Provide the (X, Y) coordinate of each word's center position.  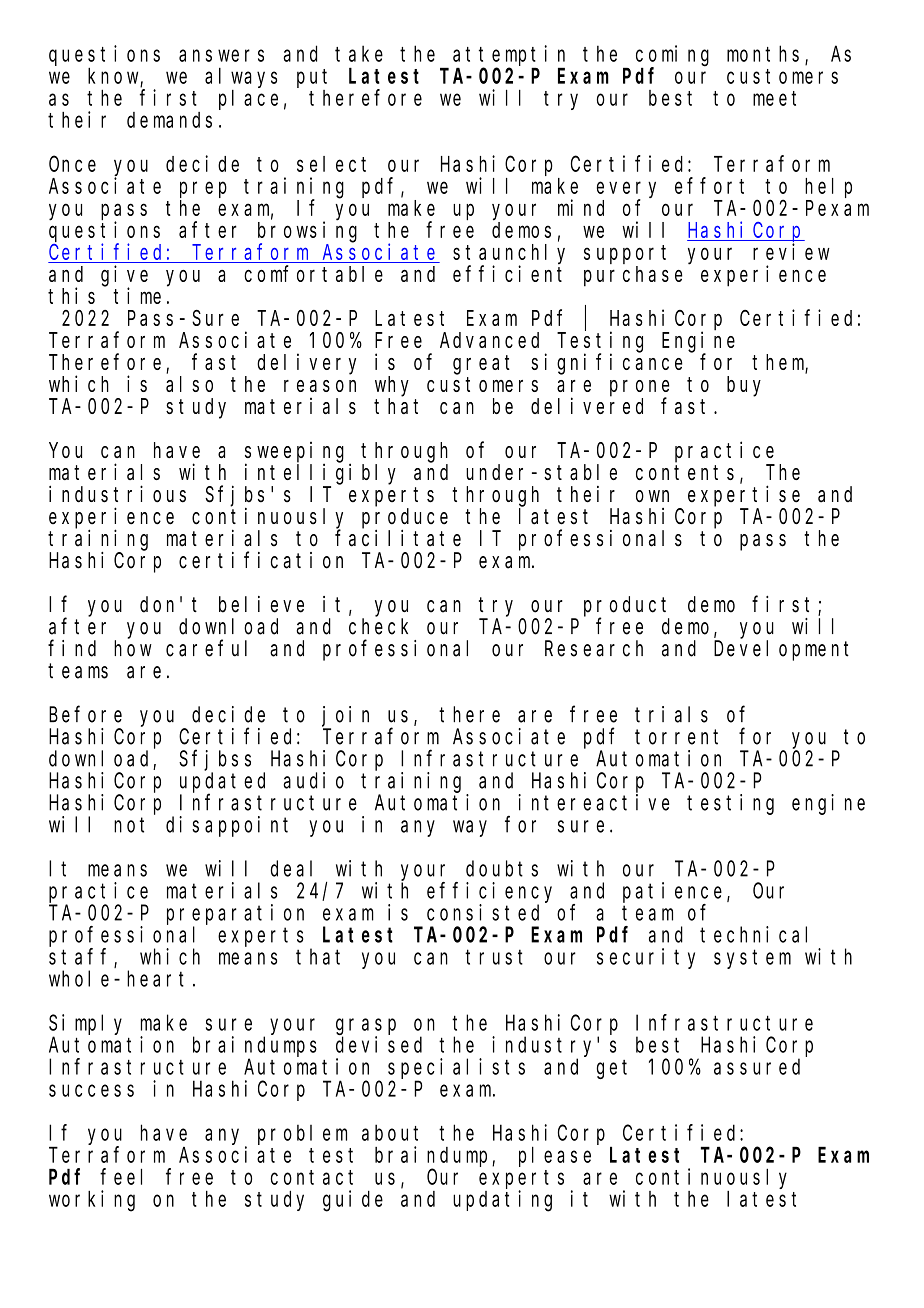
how (133, 648)
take (359, 53)
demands (169, 120)
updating (502, 1201)
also (189, 384)
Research (594, 648)
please (555, 1156)
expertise (744, 496)
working (92, 1201)
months (763, 53)
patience (672, 892)
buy (744, 386)
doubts (502, 868)
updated (222, 783)
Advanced (489, 340)
